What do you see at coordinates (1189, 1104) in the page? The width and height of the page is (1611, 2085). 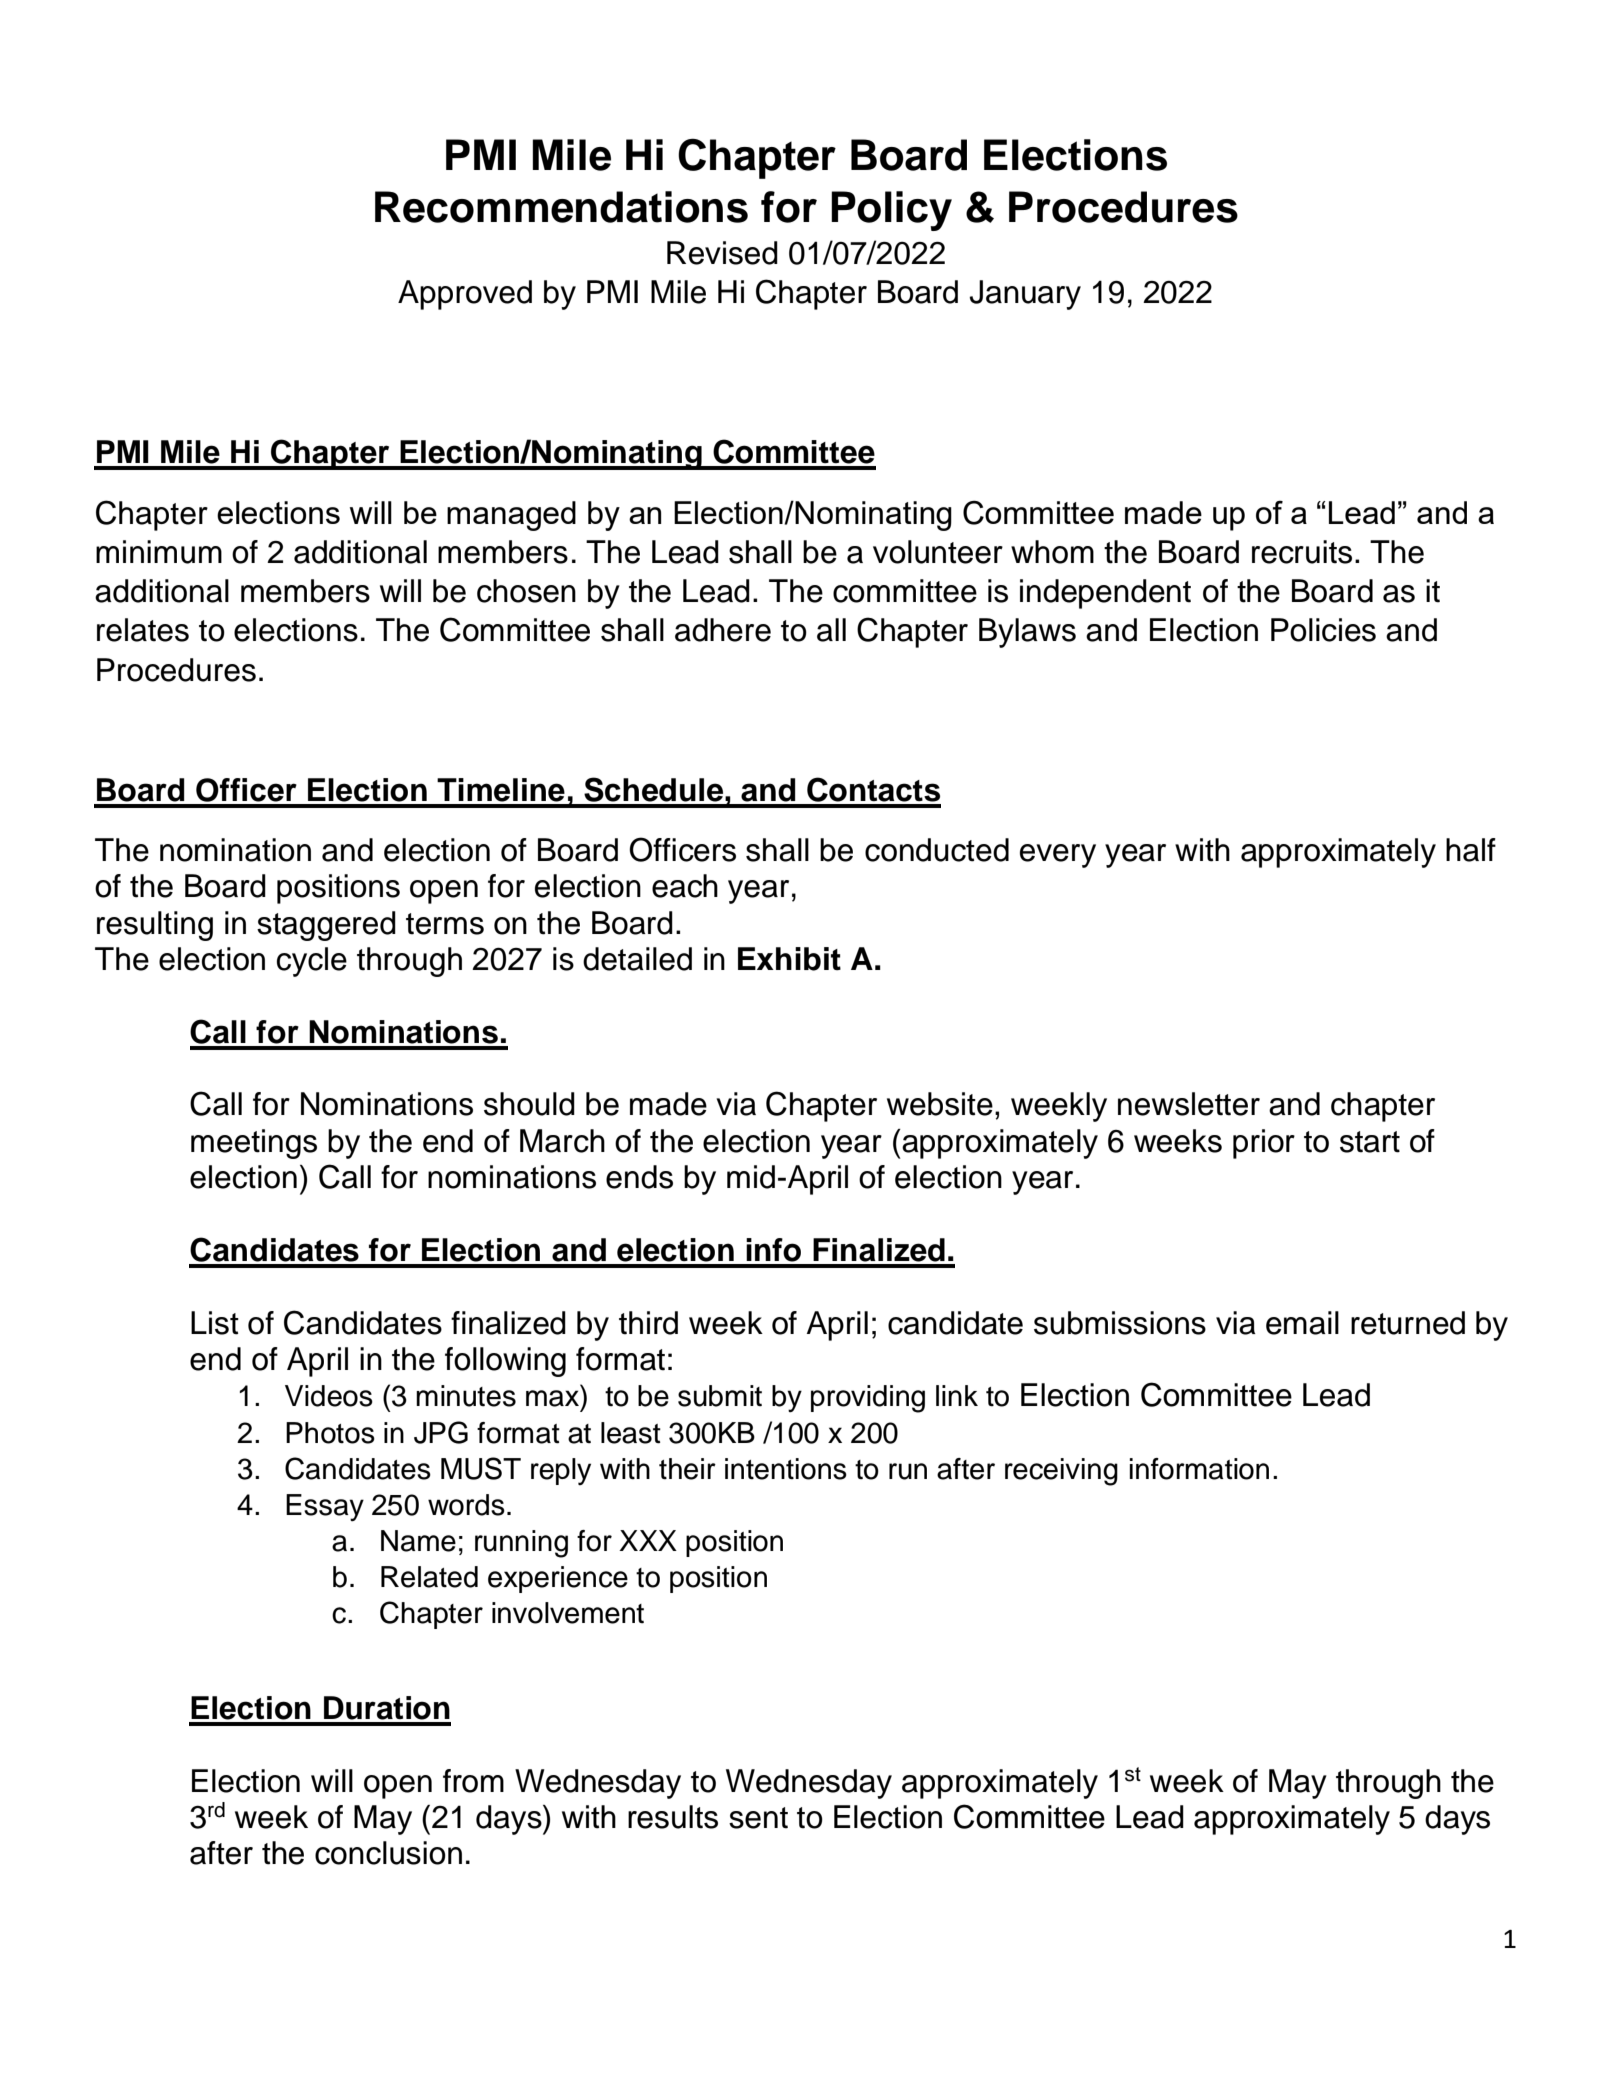 I see `newsletter` at bounding box center [1189, 1104].
